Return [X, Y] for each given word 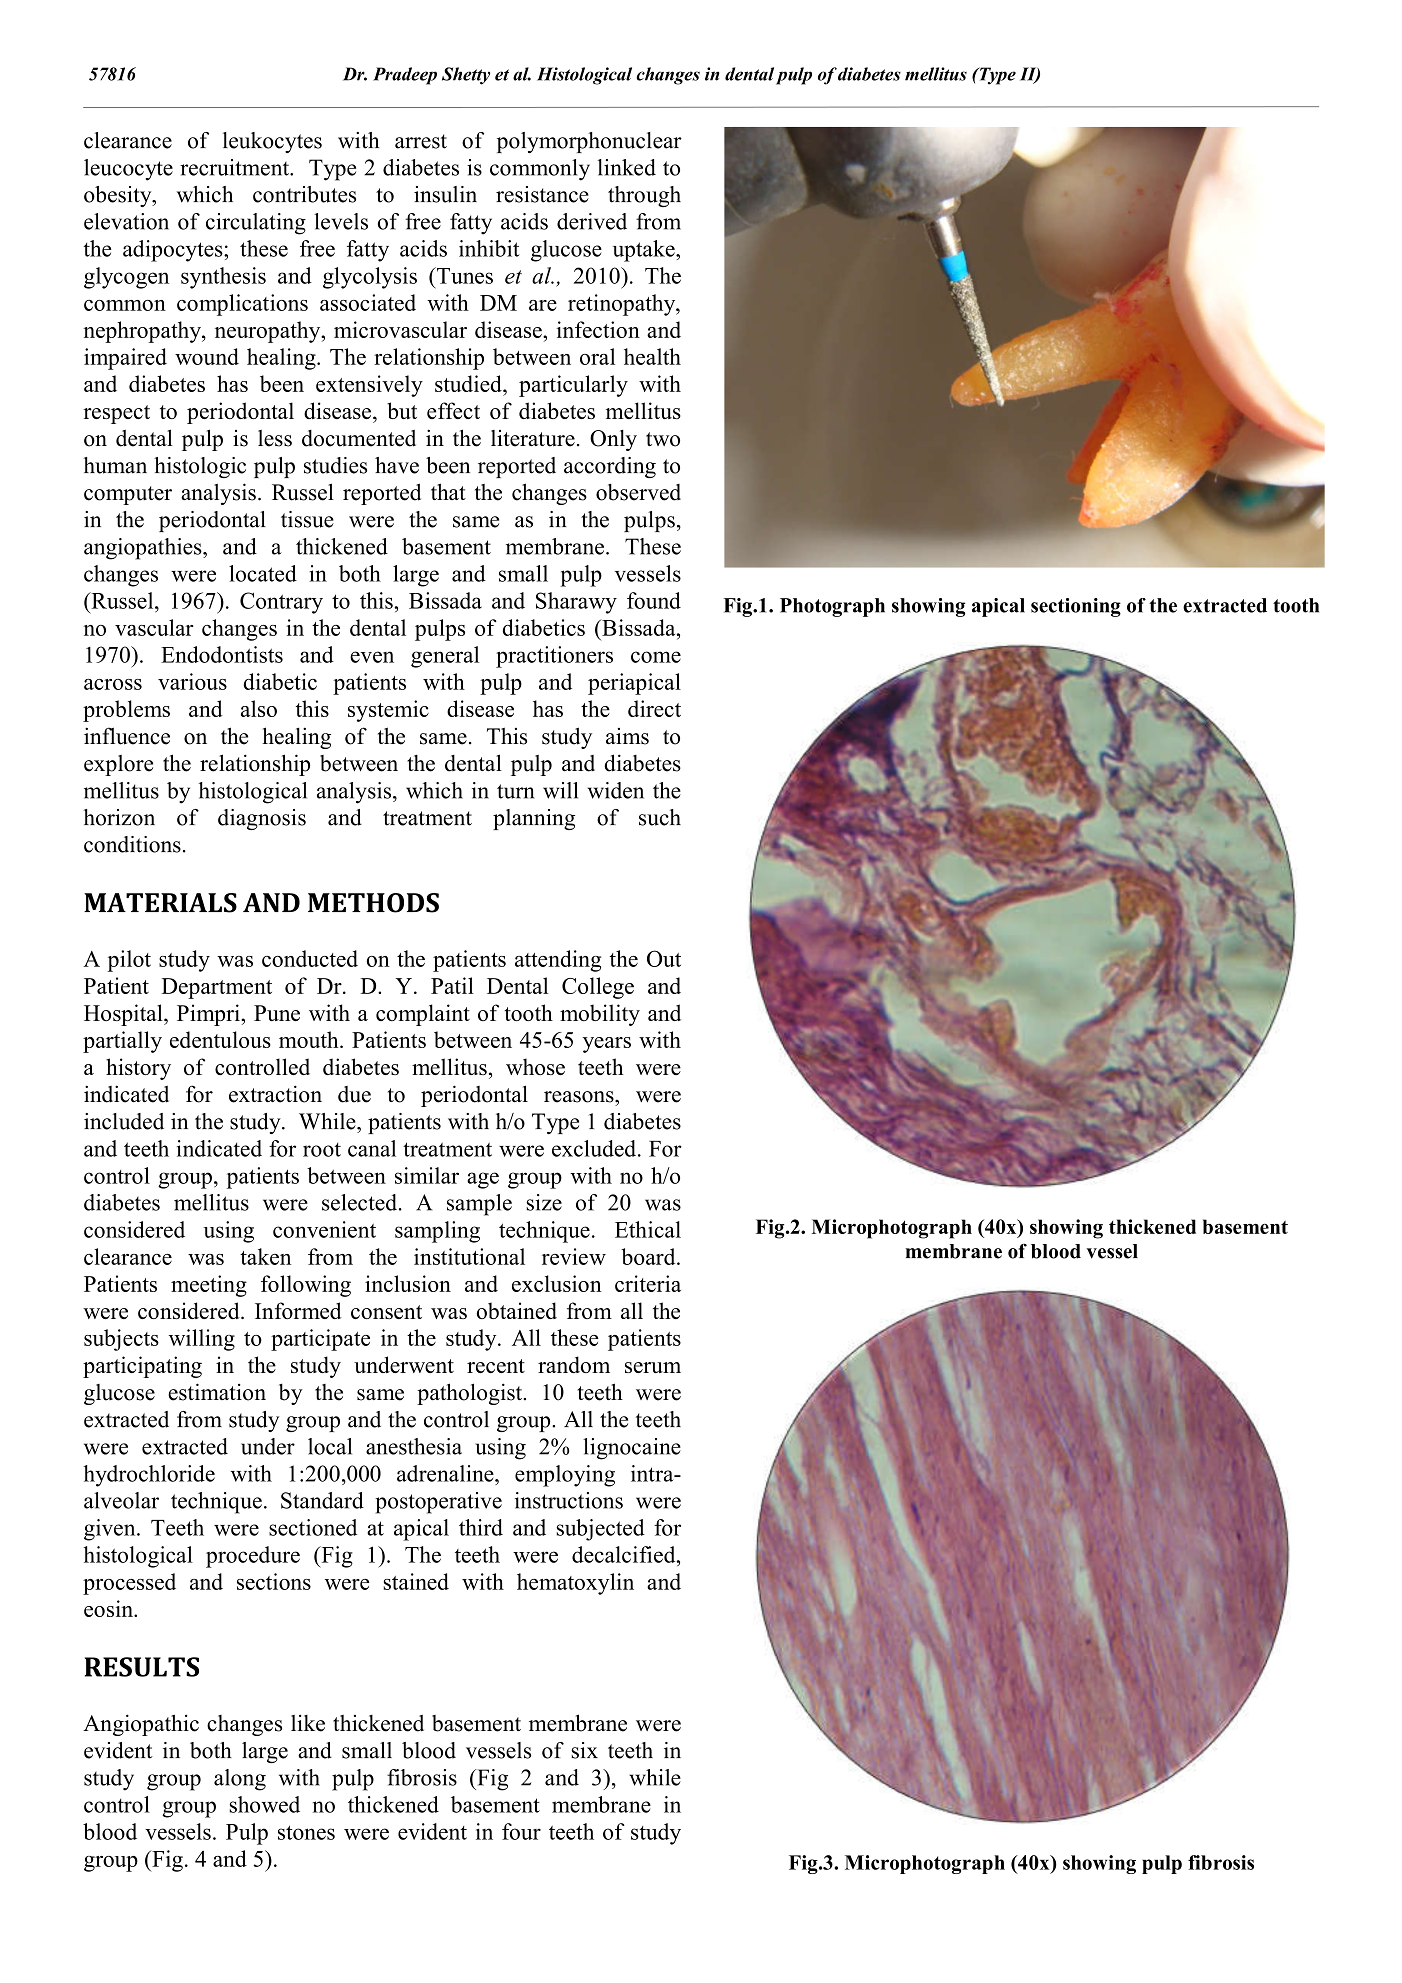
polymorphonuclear [589, 142]
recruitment [235, 167]
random [574, 1364]
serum [653, 1367]
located [263, 573]
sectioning [1076, 607]
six [584, 1750]
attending [558, 961]
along [240, 1780]
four [521, 1831]
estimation [217, 1392]
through [644, 196]
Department [216, 988]
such [660, 817]
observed [638, 492]
